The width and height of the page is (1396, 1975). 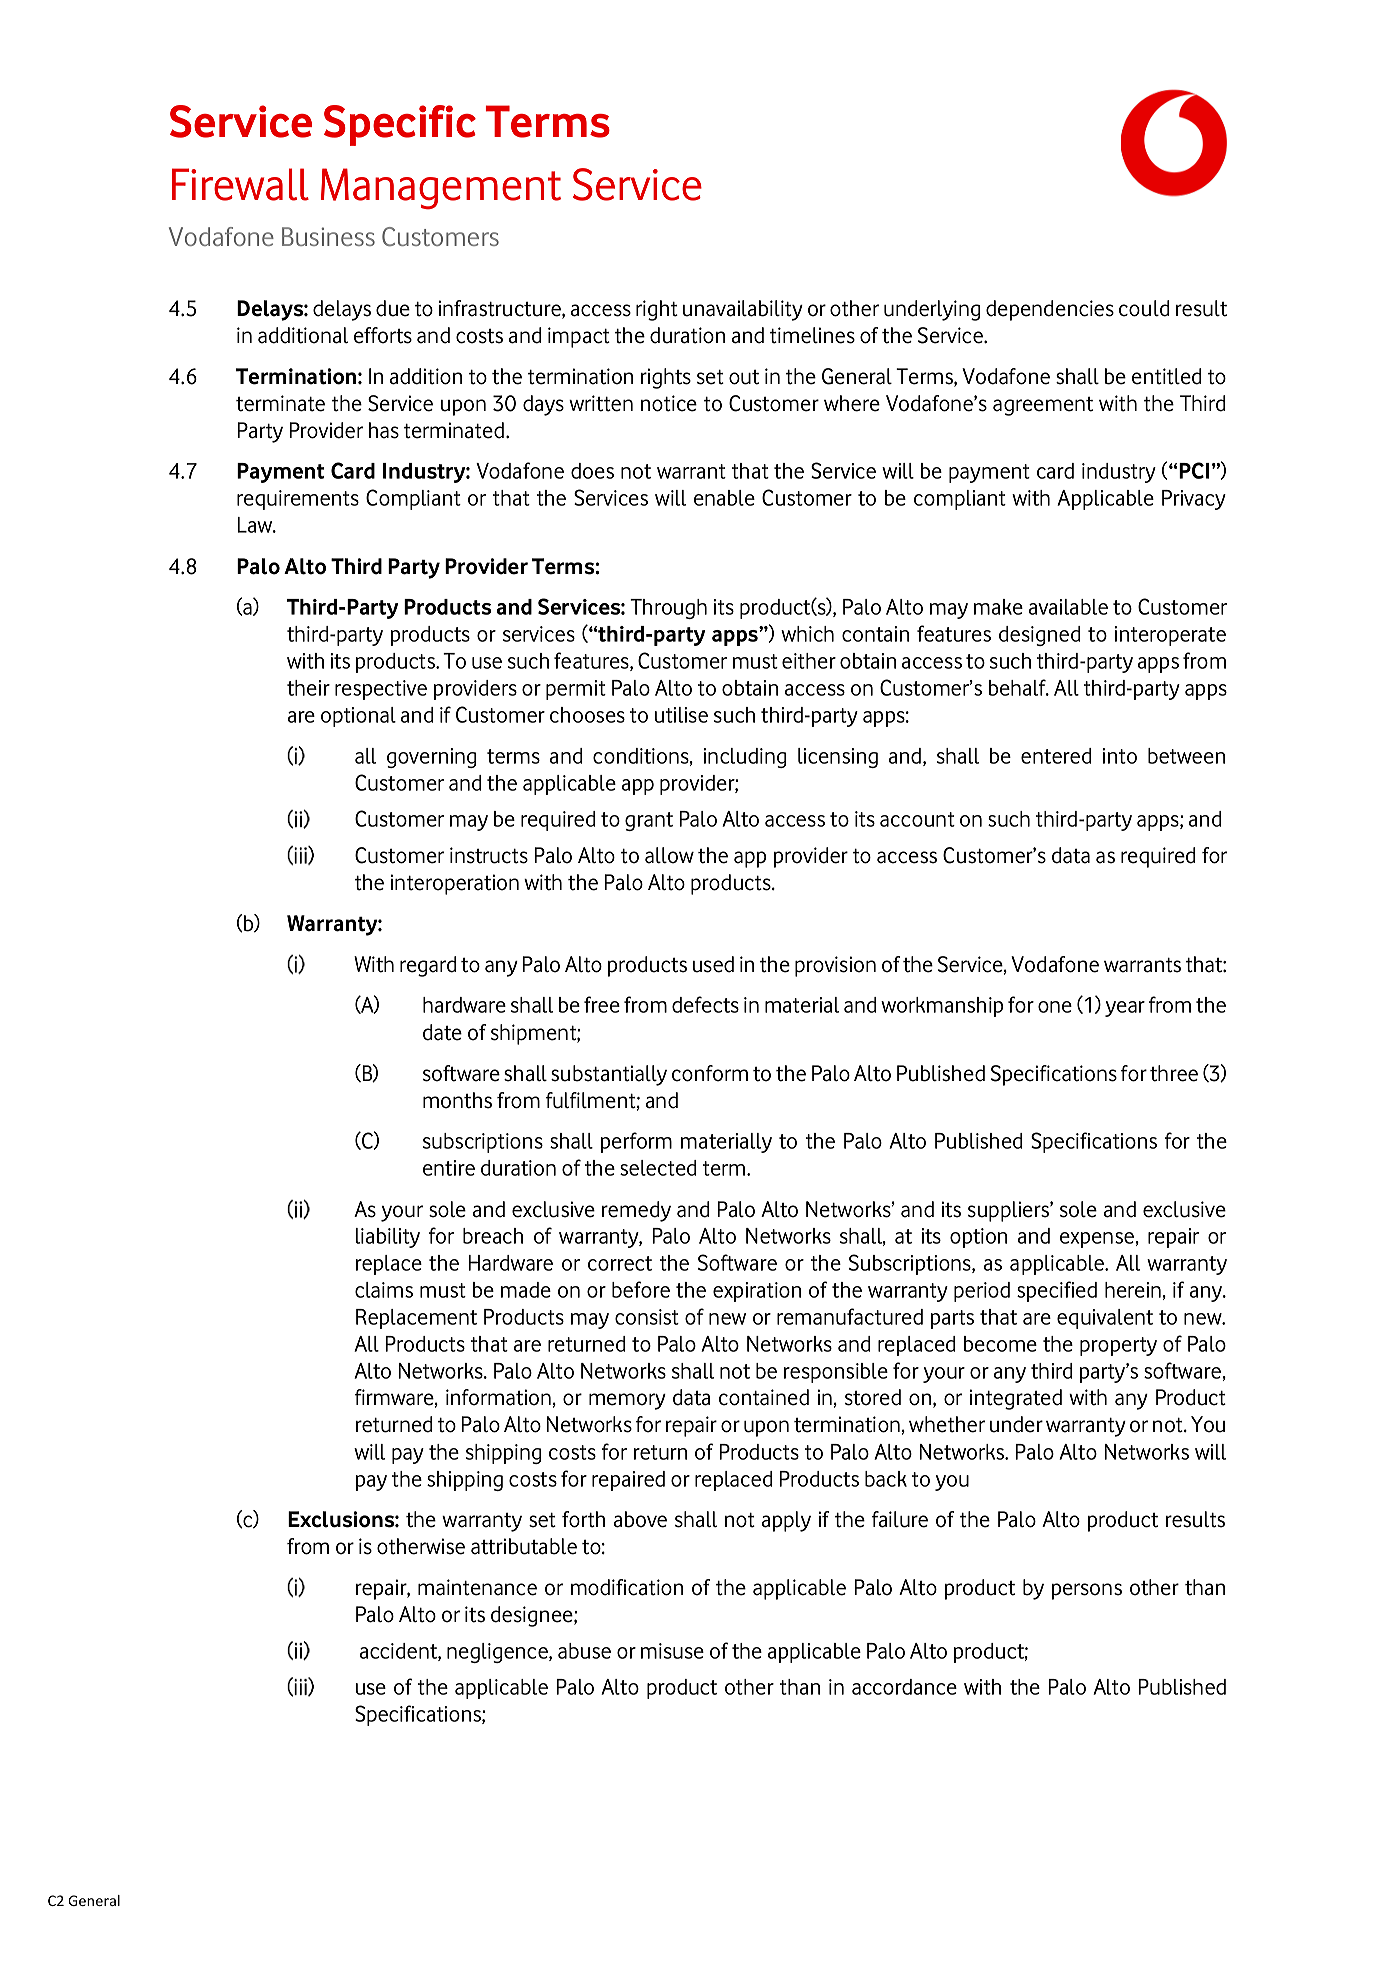 I want to click on unavailability, so click(x=743, y=310).
